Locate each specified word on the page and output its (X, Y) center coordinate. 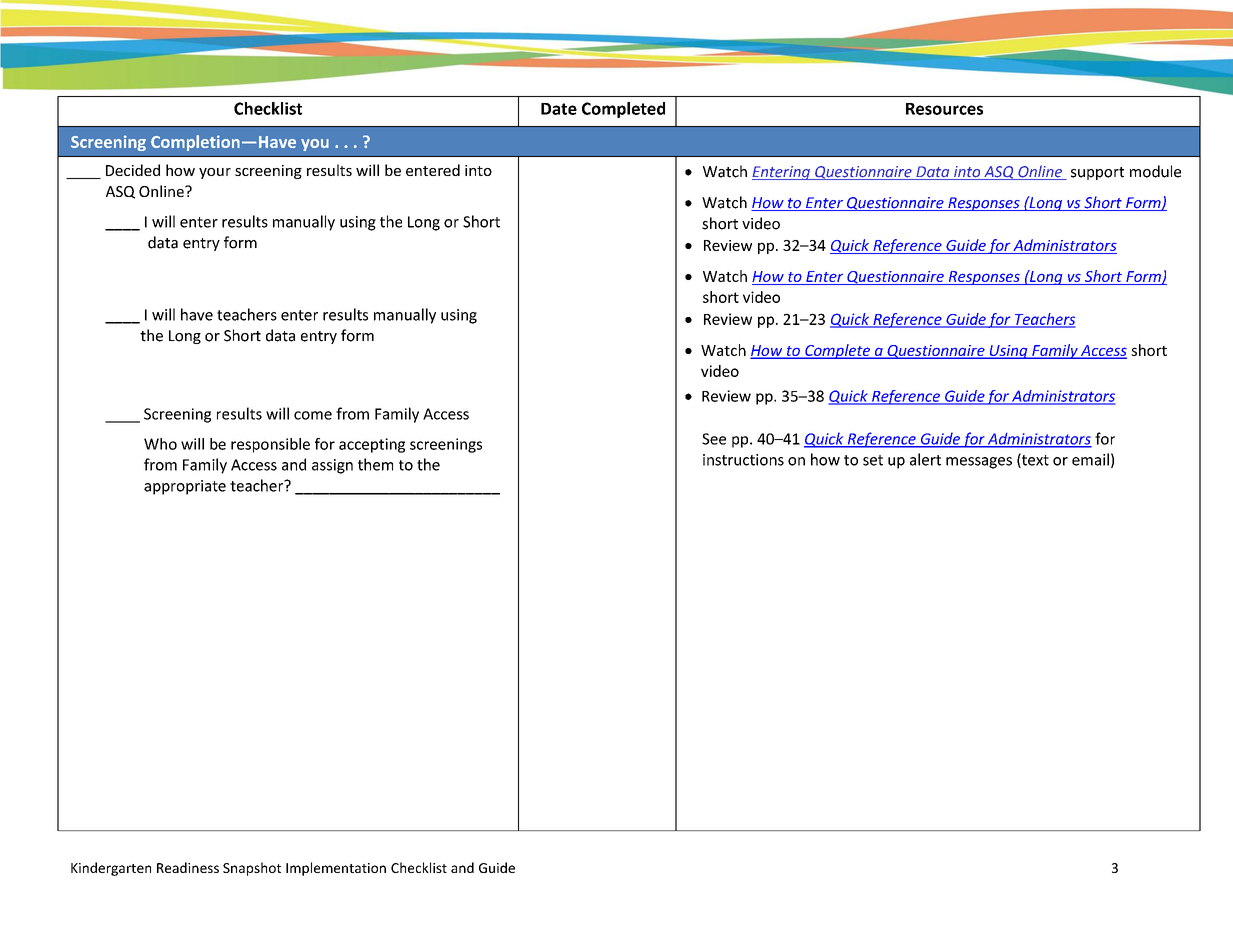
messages (979, 463)
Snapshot (252, 869)
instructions (743, 460)
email (1090, 459)
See (714, 439)
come (313, 415)
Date (559, 109)
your (215, 173)
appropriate (185, 487)
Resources (944, 109)
